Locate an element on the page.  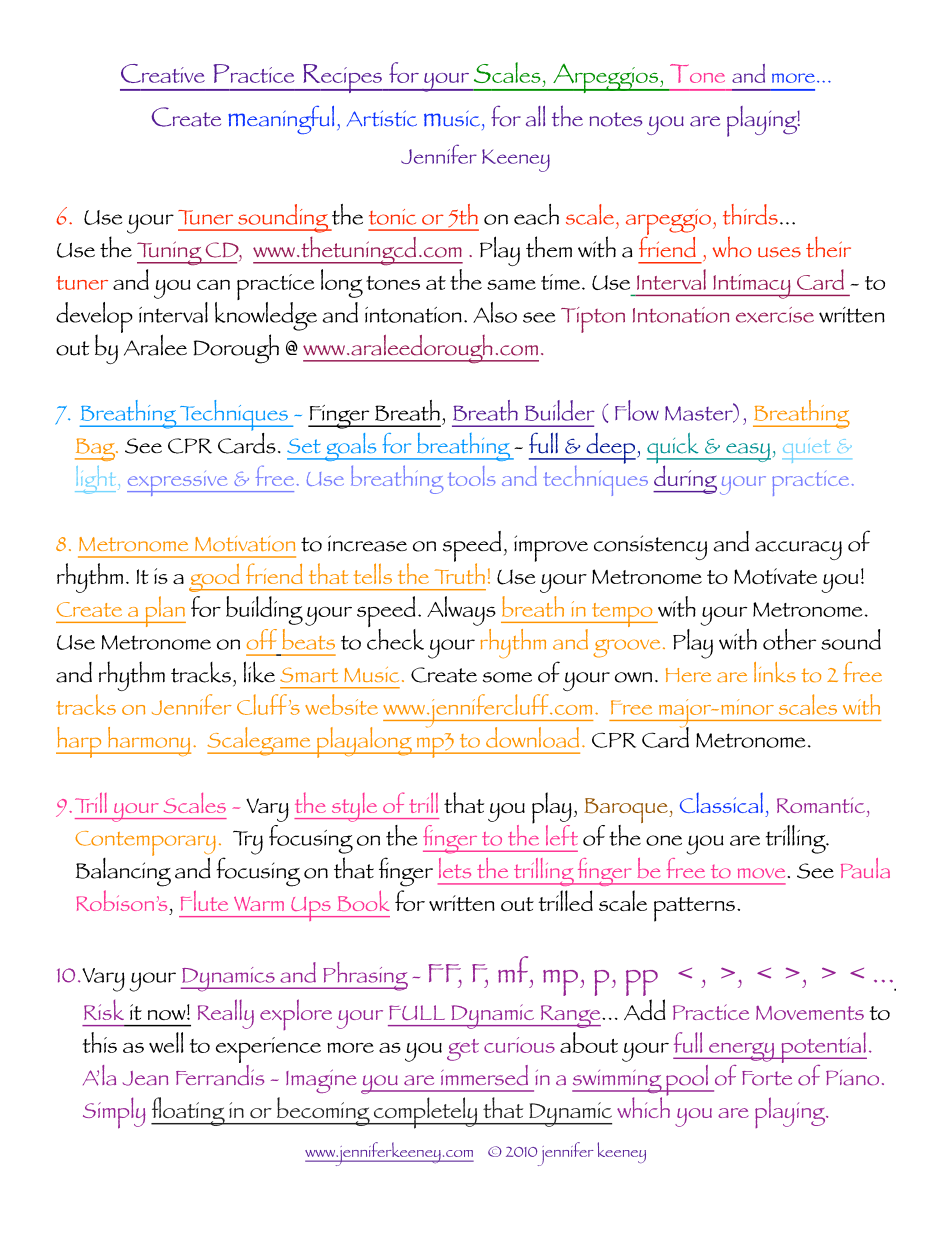
thirds is located at coordinates (750, 214).
